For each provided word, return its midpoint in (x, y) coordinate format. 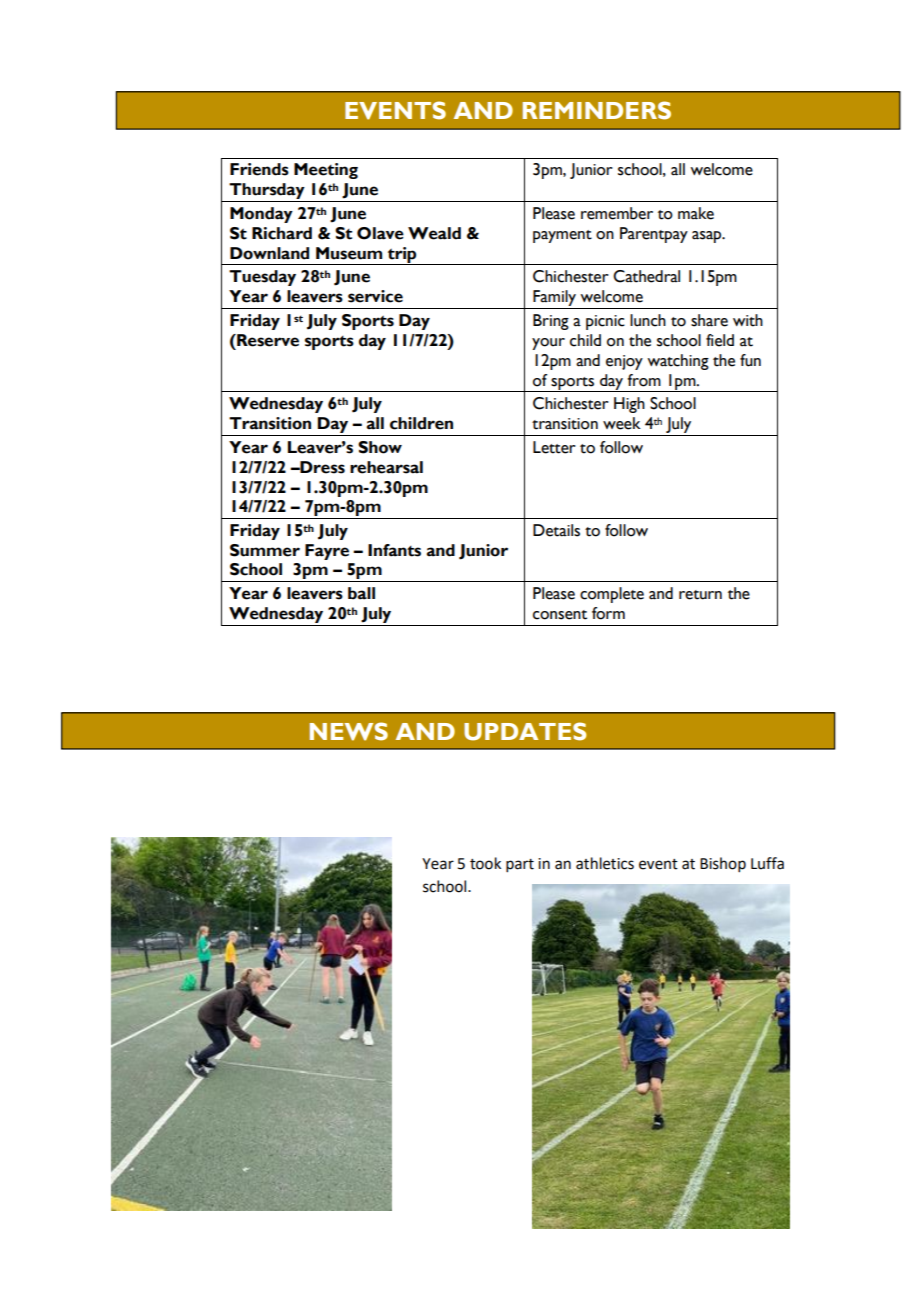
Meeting (326, 171)
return (700, 595)
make (696, 213)
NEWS (349, 731)
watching (678, 362)
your (548, 344)
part (520, 865)
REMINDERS (597, 110)
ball (361, 593)
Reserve (267, 340)
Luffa (767, 863)
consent (560, 615)
